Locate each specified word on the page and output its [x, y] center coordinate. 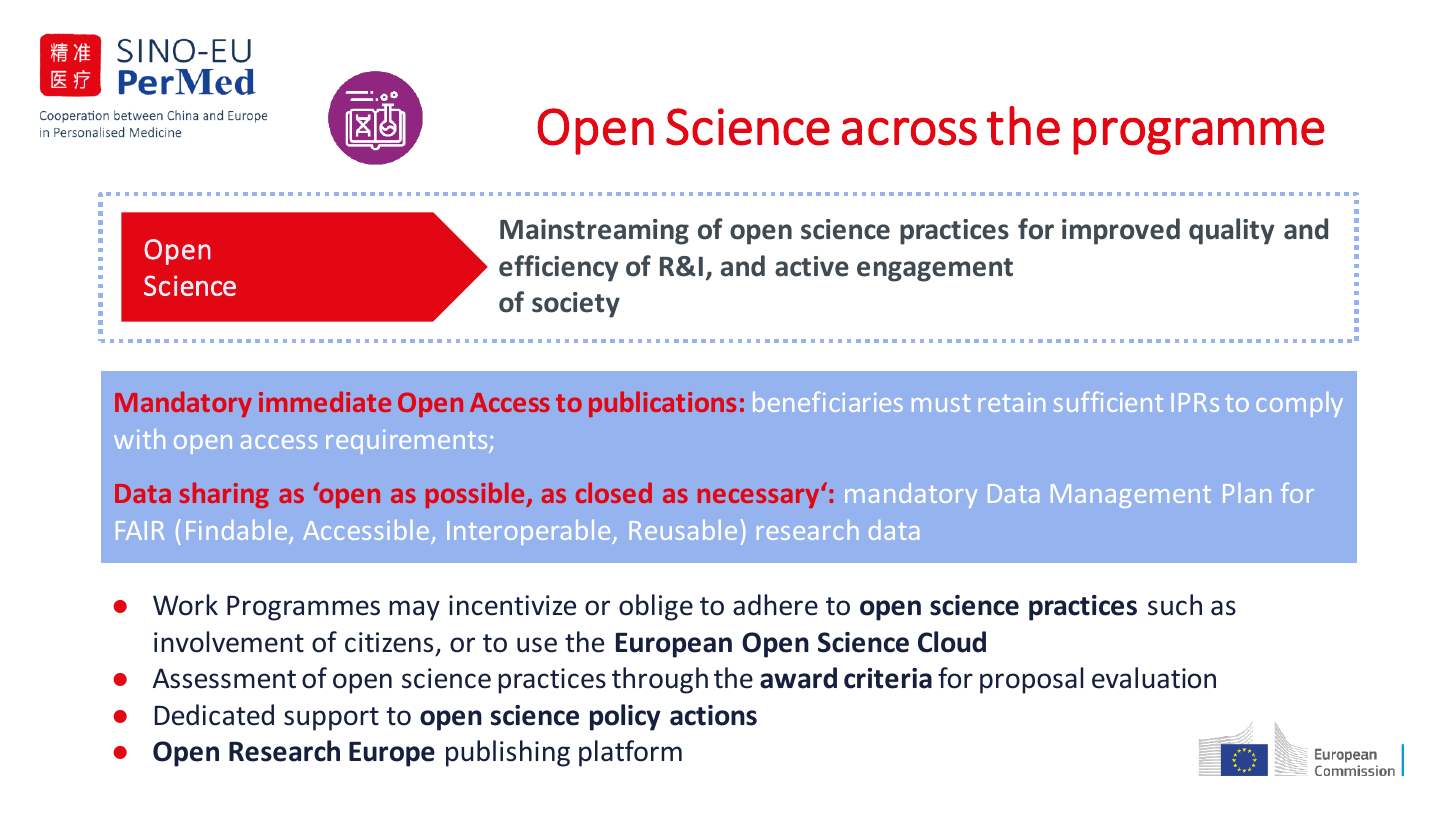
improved [1121, 231]
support [331, 719]
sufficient [1108, 401]
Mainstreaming [594, 232]
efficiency [558, 268]
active [812, 266]
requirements [408, 442]
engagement [935, 270]
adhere [775, 605]
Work [185, 605]
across [909, 131]
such [1175, 605]
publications [662, 404]
